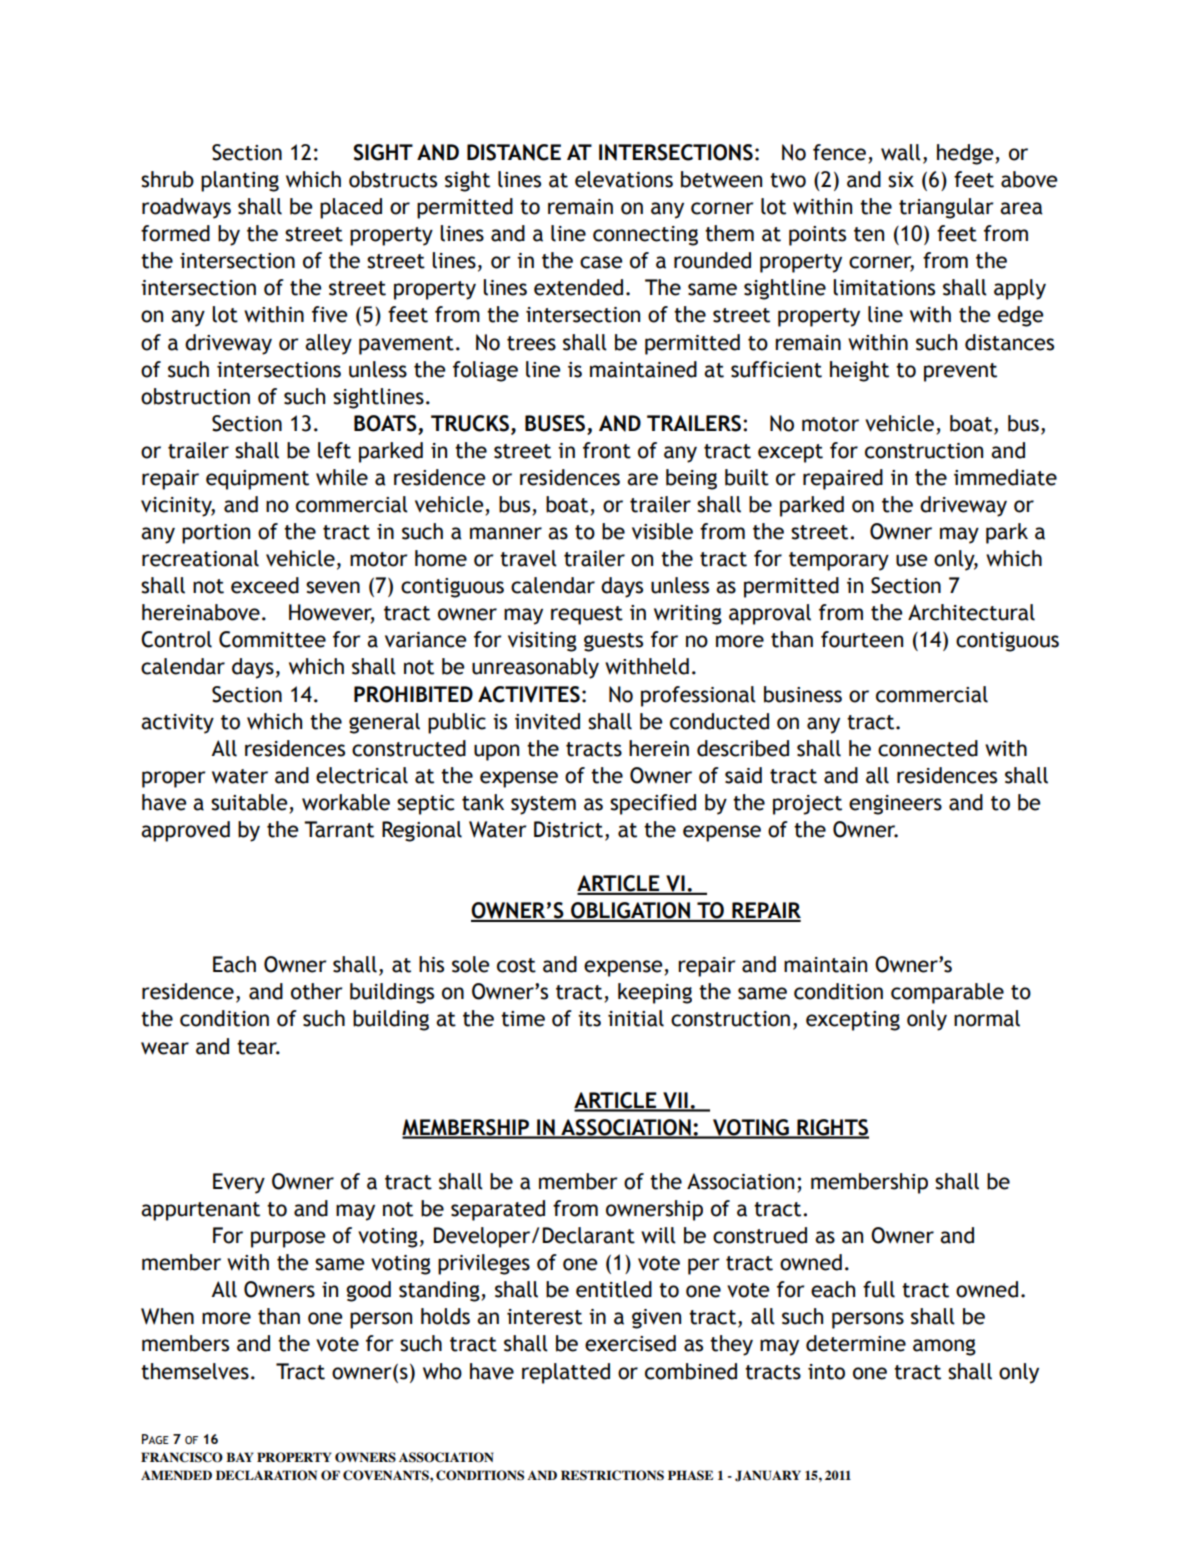 This screenshot has width=1201, height=1554. I want to click on Every, so click(239, 1183).
